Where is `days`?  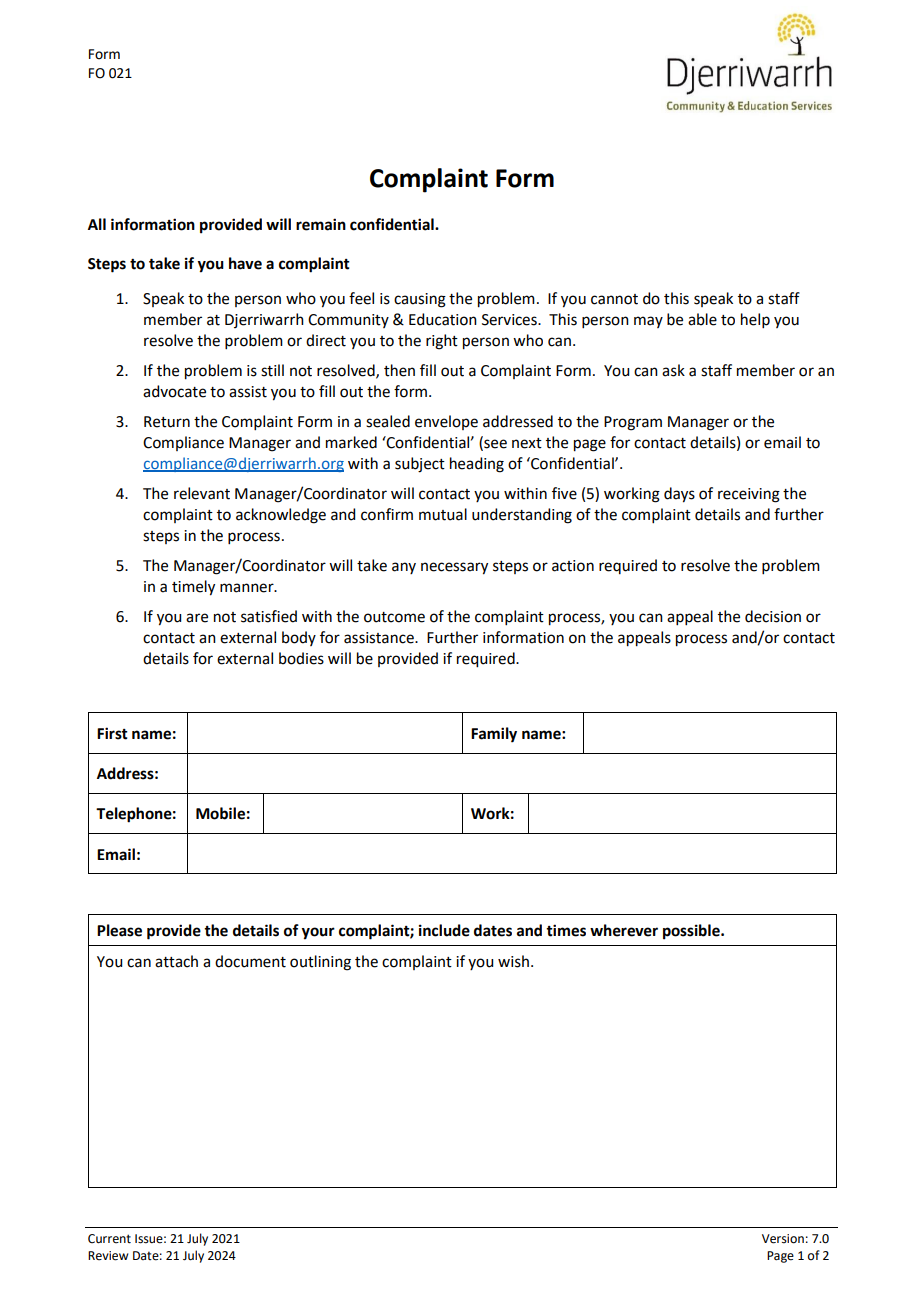 days is located at coordinates (679, 495).
